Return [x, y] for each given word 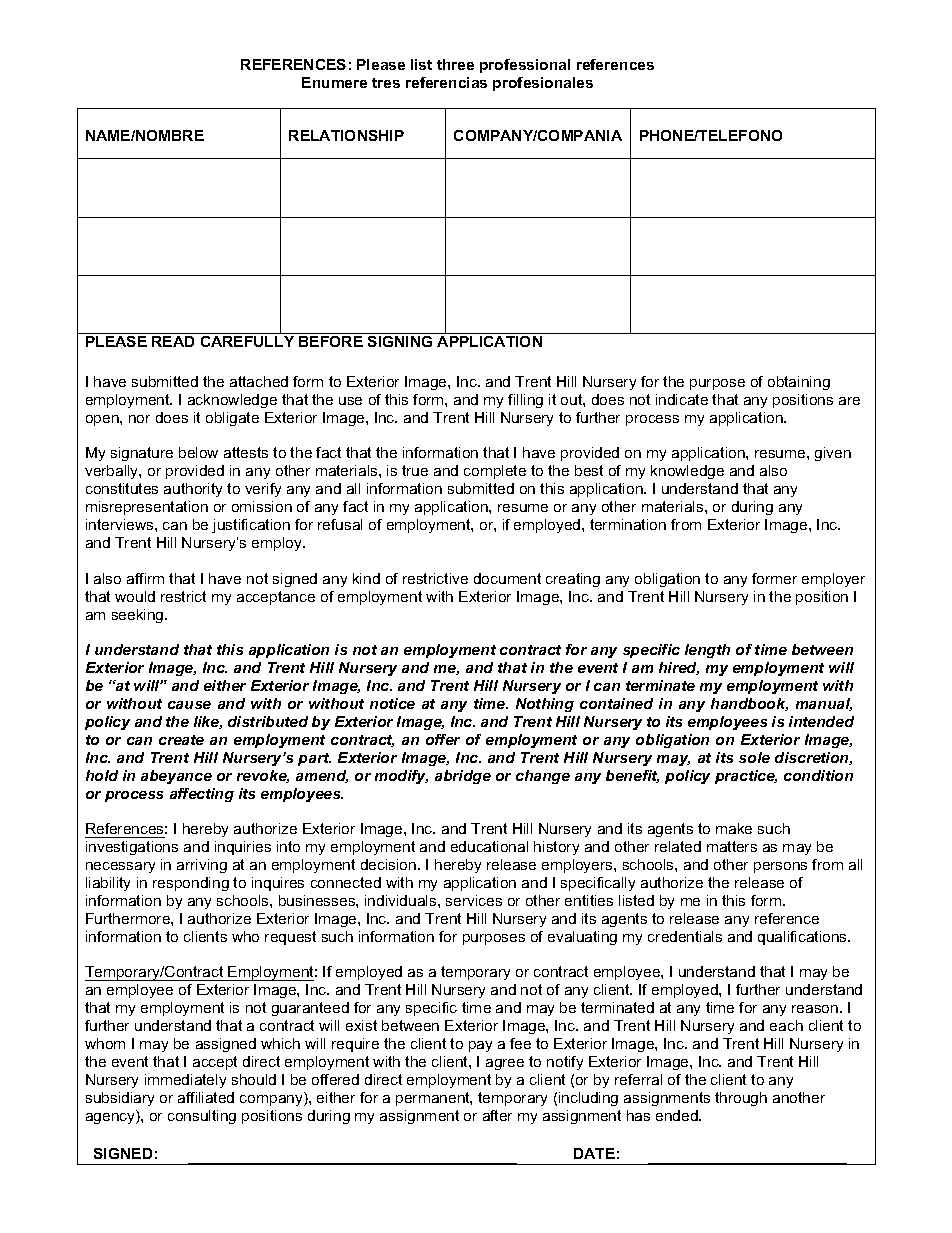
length [707, 651]
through [741, 1099]
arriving [202, 866]
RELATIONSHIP [346, 135]
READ [173, 341]
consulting [202, 1117]
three [455, 64]
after [497, 1115]
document [507, 578]
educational [489, 846]
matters [732, 846]
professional [525, 66]
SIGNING [400, 341]
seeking [139, 616]
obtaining [799, 383]
